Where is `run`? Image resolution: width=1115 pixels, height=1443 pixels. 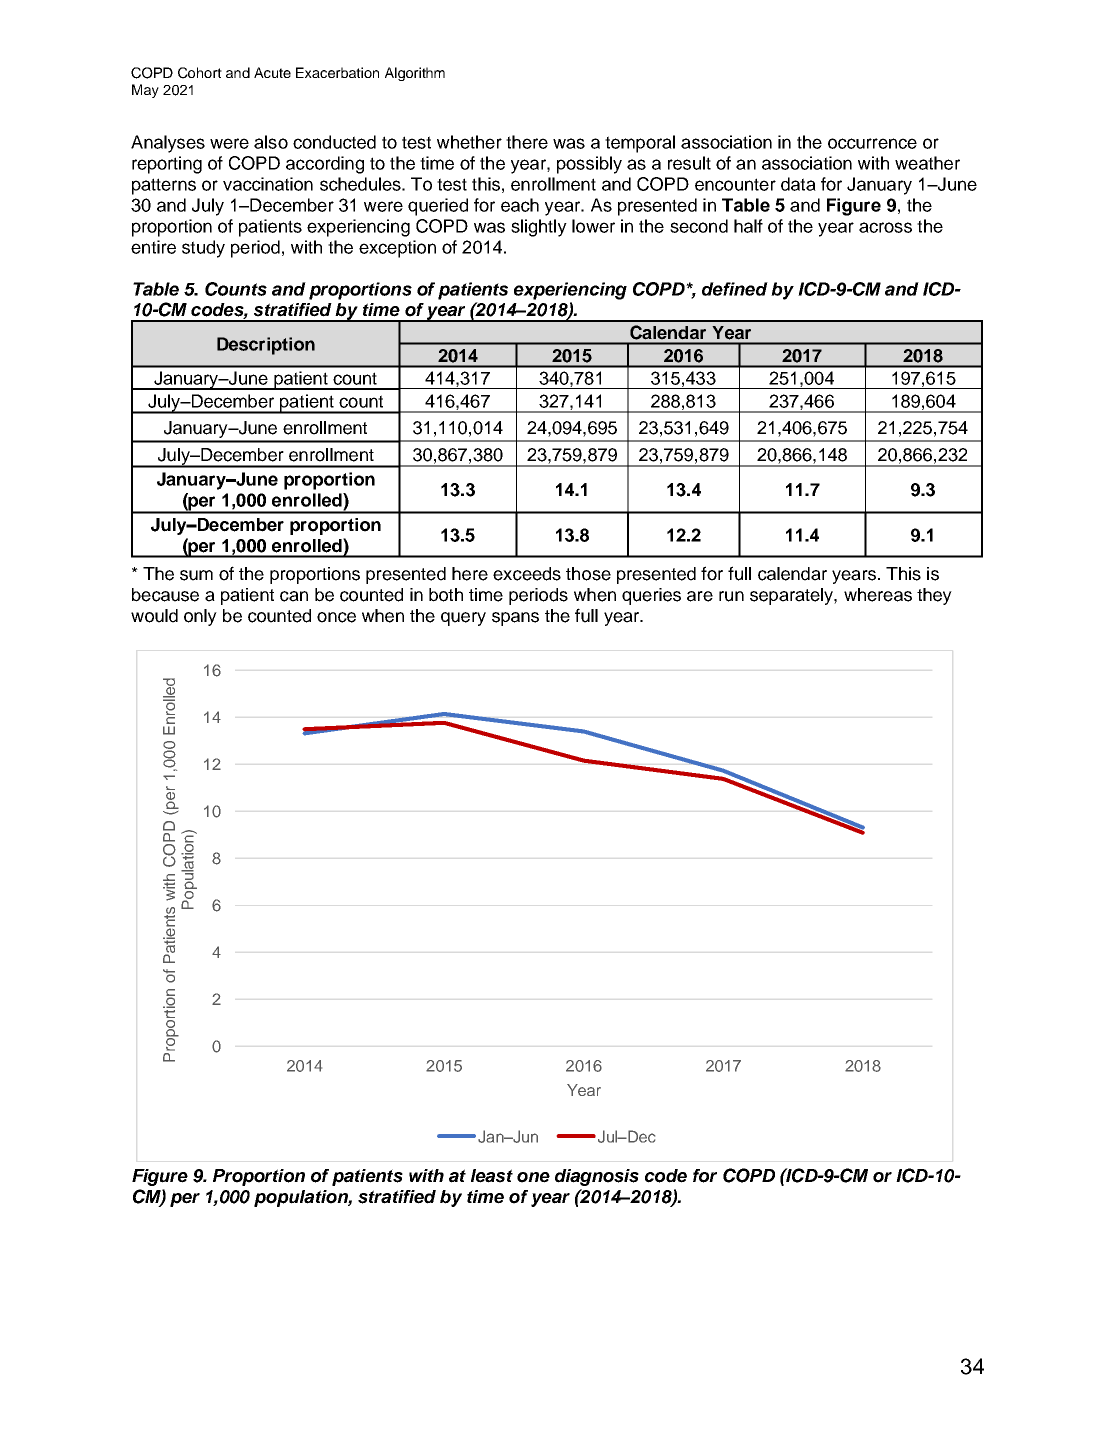 run is located at coordinates (731, 596).
